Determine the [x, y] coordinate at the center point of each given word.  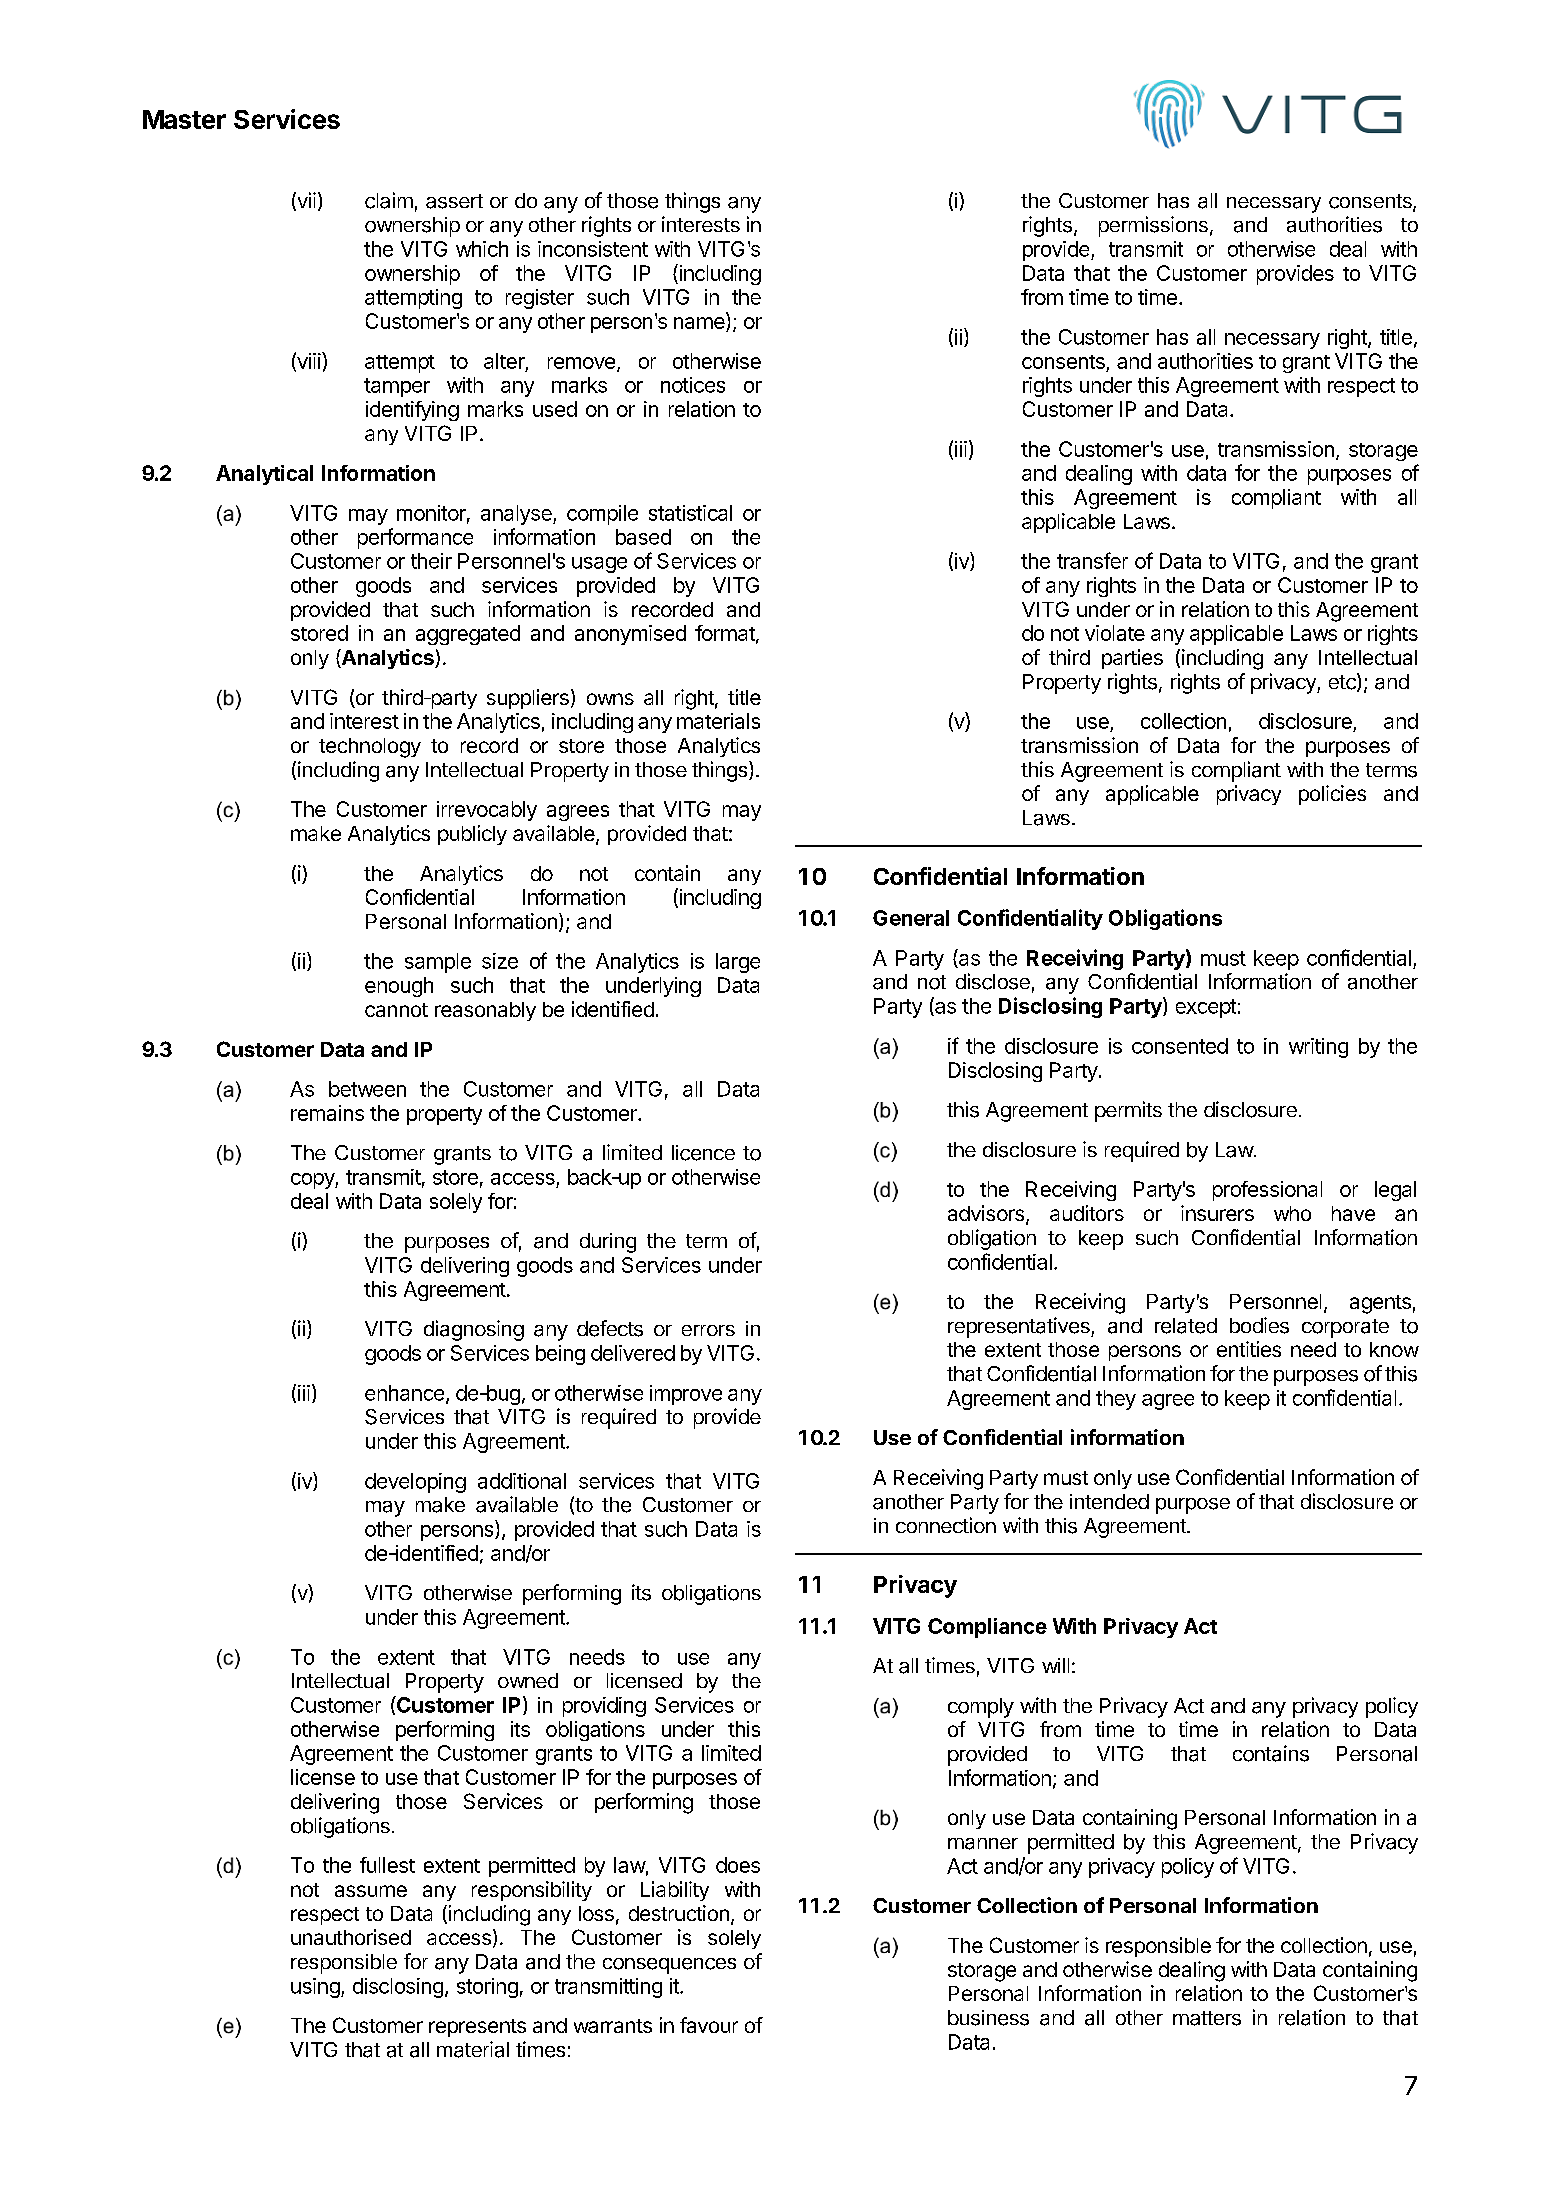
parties [1132, 659]
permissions [1153, 226]
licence [703, 1153]
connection [946, 1525]
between [367, 1089]
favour [709, 2025]
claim [389, 200]
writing [1318, 1048]
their [431, 561]
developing [415, 1483]
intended [1109, 1501]
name [700, 324]
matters [1207, 2018]
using [315, 1988]
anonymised [630, 635]
